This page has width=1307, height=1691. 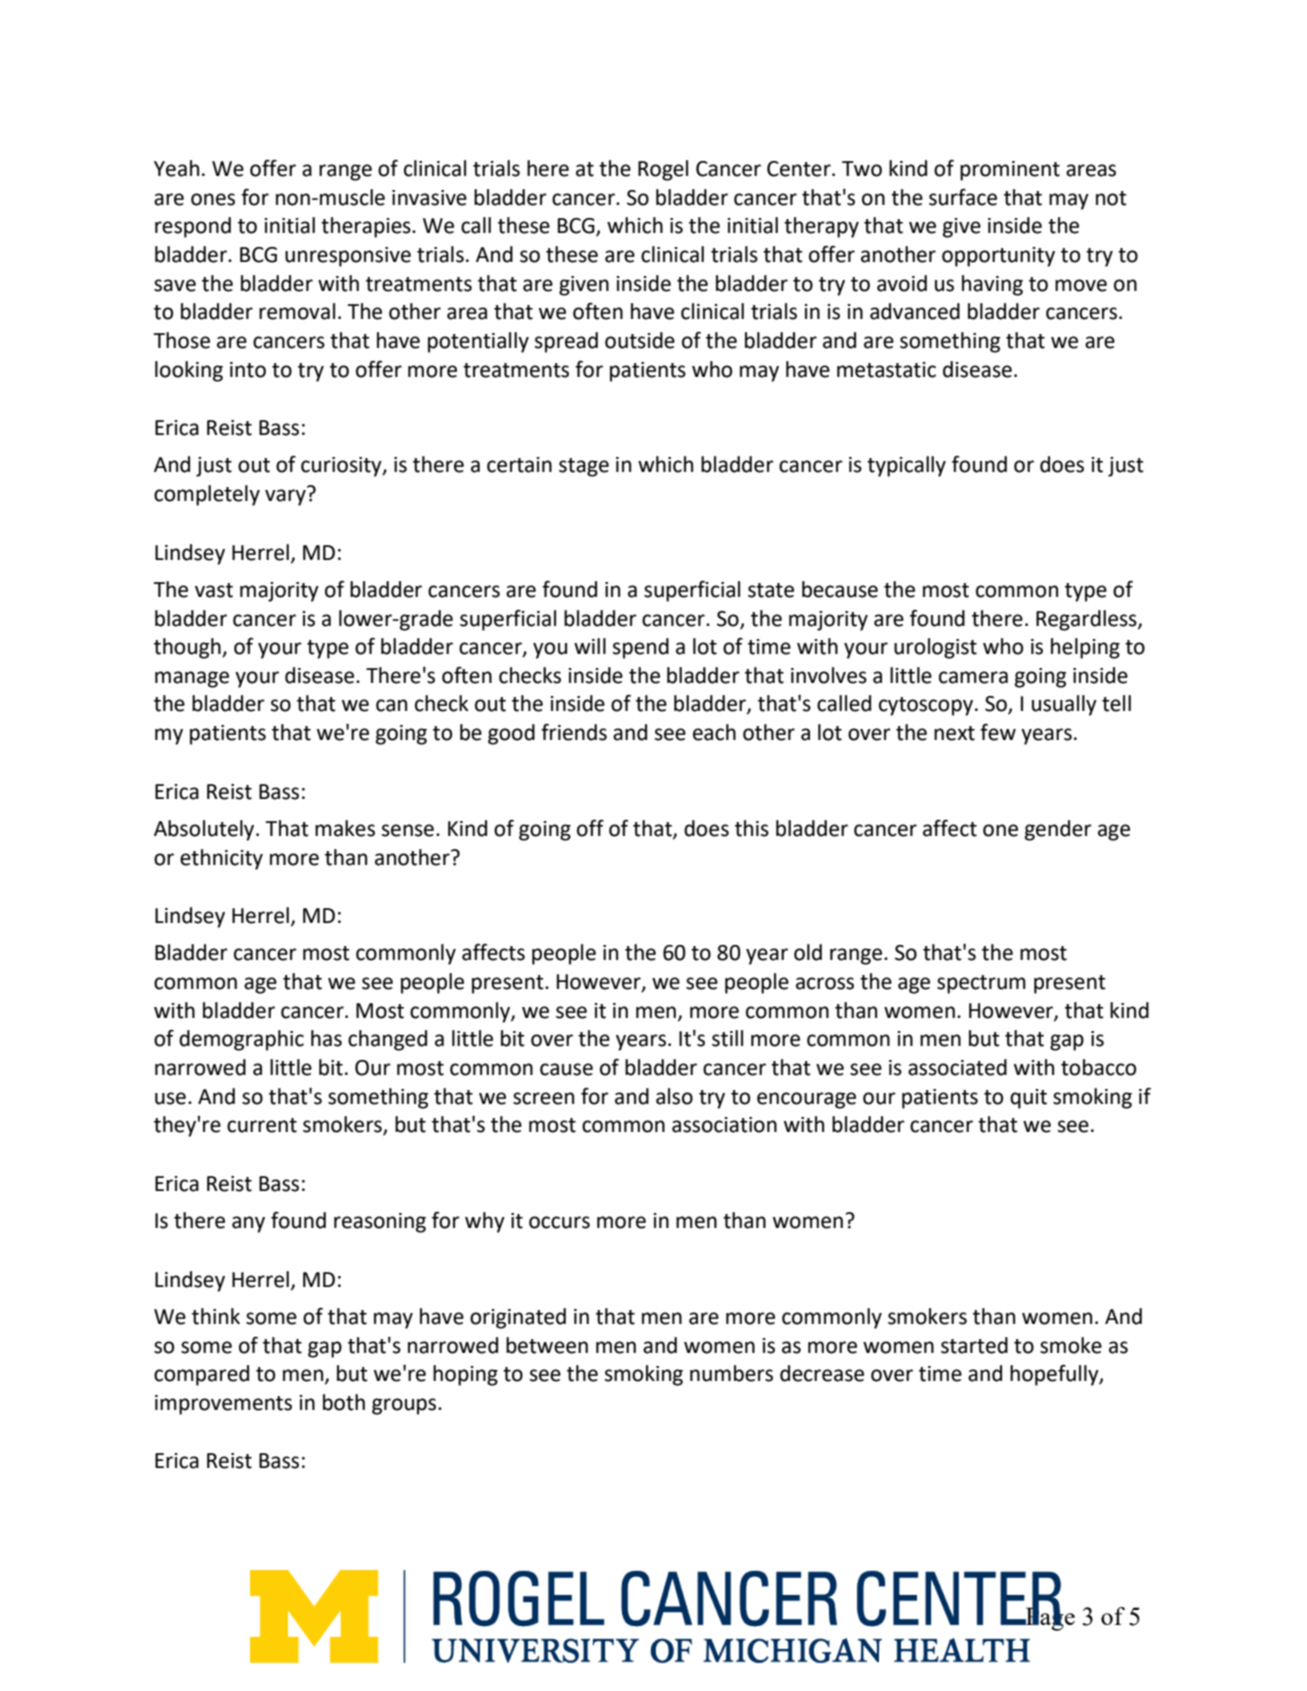 What do you see at coordinates (800, 169) in the page?
I see `Center` at bounding box center [800, 169].
